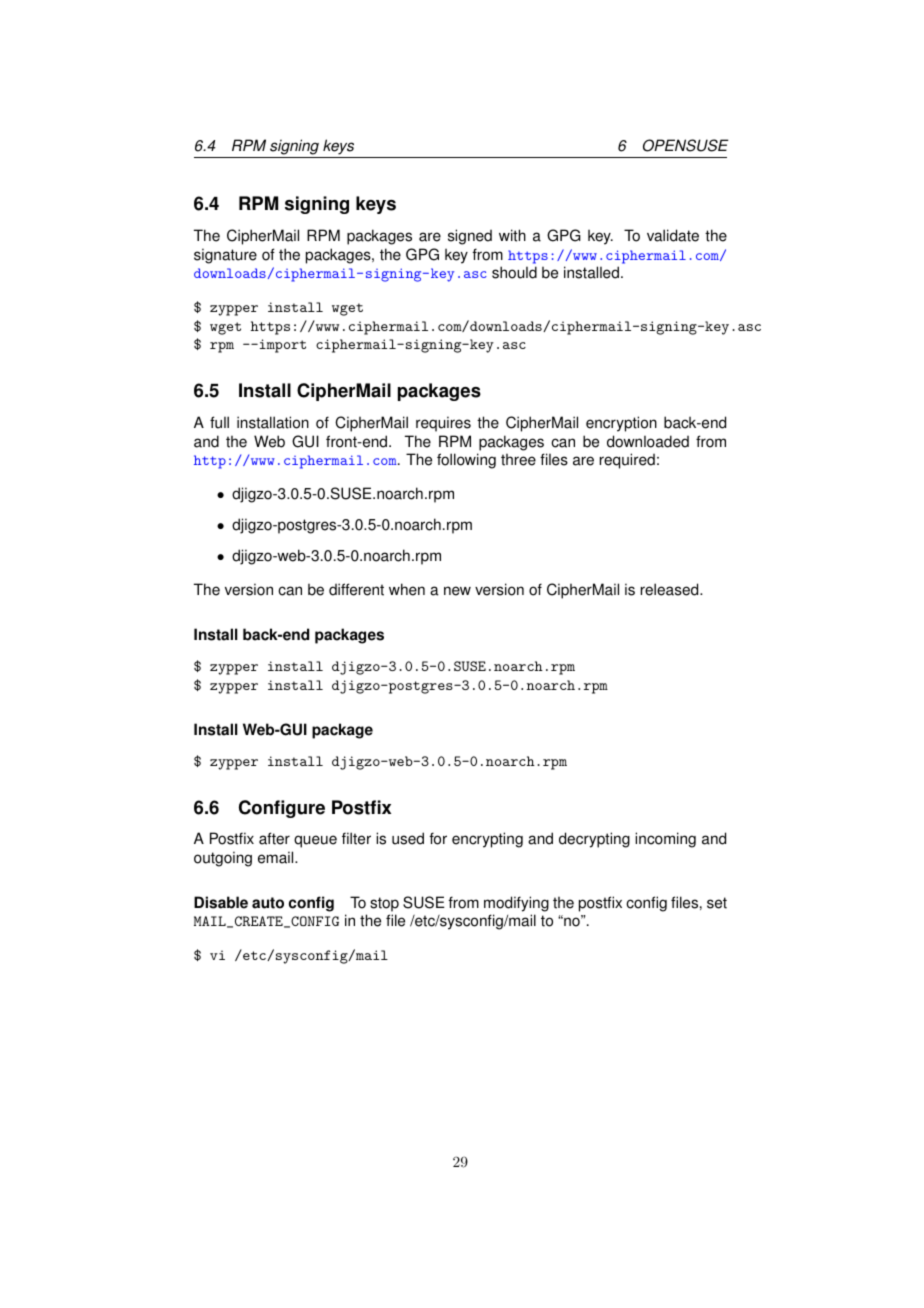 The height and width of the screenshot is (1308, 924). Describe the element at coordinates (466, 461) in the screenshot. I see `following` at that location.
